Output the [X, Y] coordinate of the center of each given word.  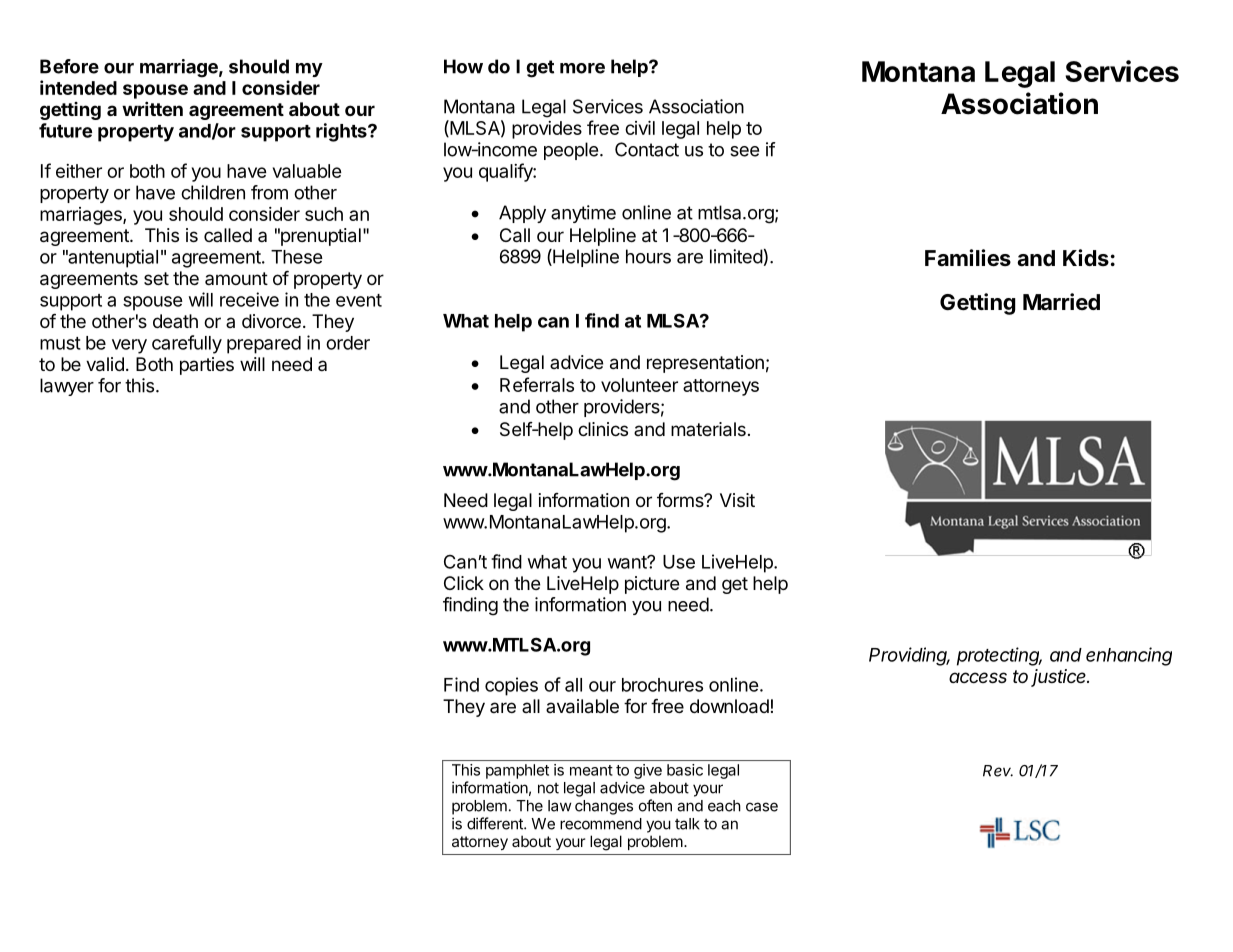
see [744, 151]
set [156, 278]
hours [648, 256]
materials [708, 429]
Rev [998, 771]
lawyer [67, 387]
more [582, 68]
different [496, 823]
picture [652, 585]
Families [968, 258]
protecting [999, 656]
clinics [603, 429]
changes [604, 807]
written [152, 108]
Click [464, 583]
